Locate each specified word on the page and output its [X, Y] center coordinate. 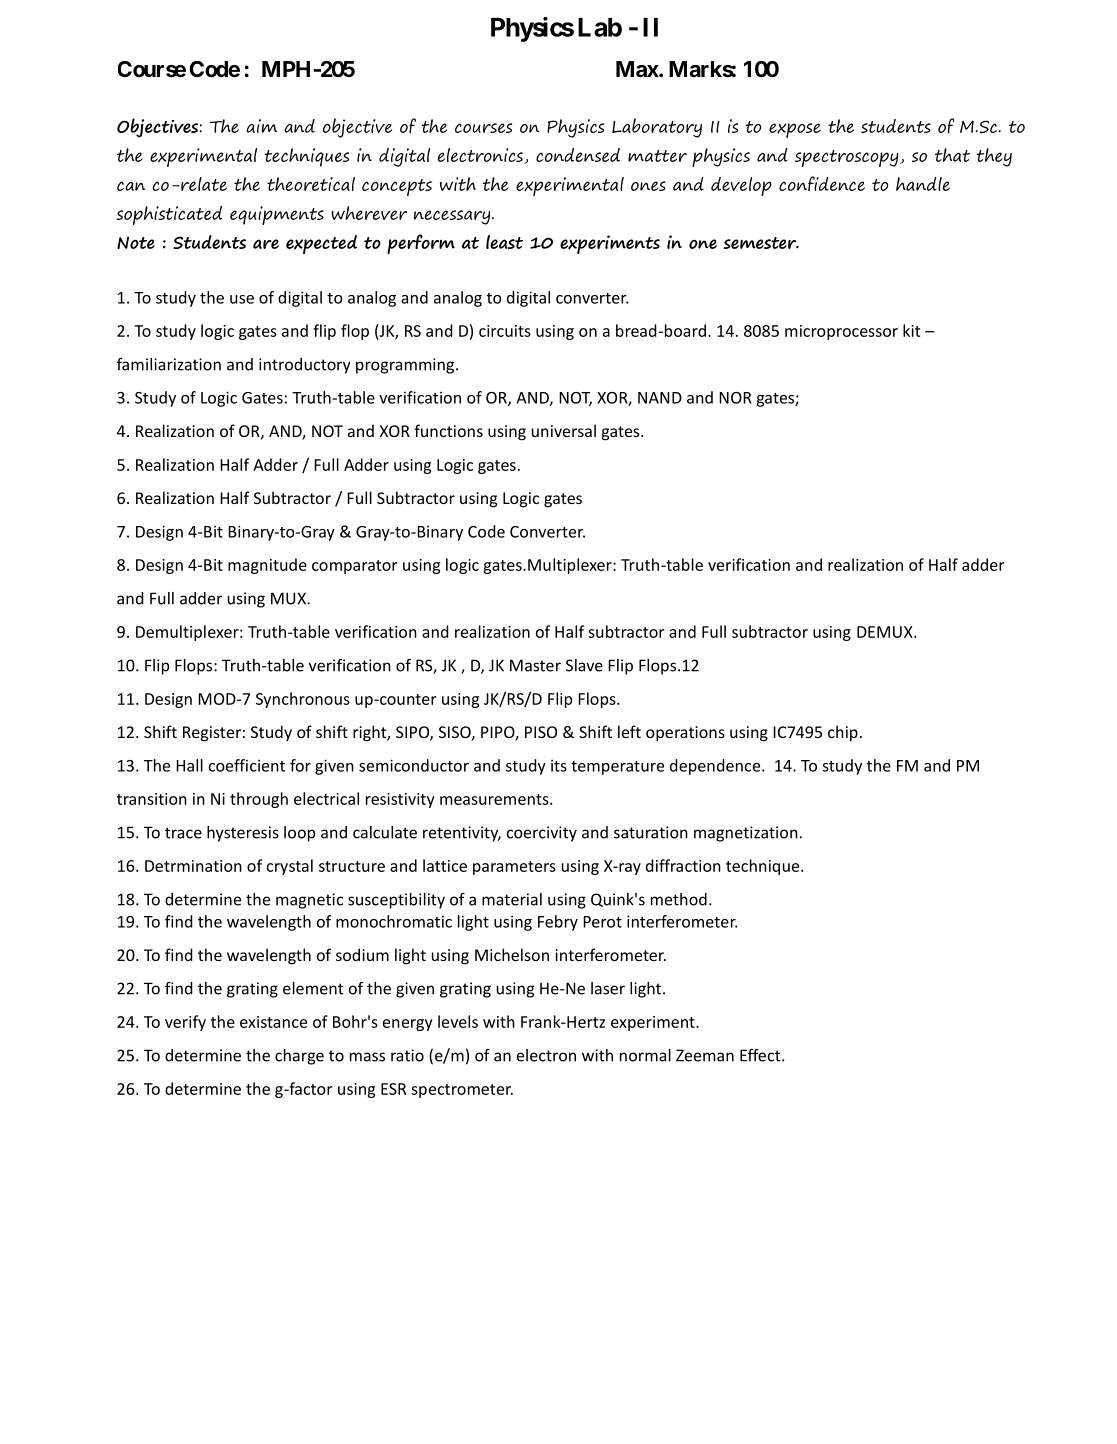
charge [299, 1057]
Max [638, 69]
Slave [584, 665]
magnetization [746, 834]
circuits [505, 331]
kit [911, 330]
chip [843, 733]
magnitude [267, 566]
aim [261, 126]
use [242, 299]
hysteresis [243, 834]
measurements [495, 799]
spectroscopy [848, 158]
